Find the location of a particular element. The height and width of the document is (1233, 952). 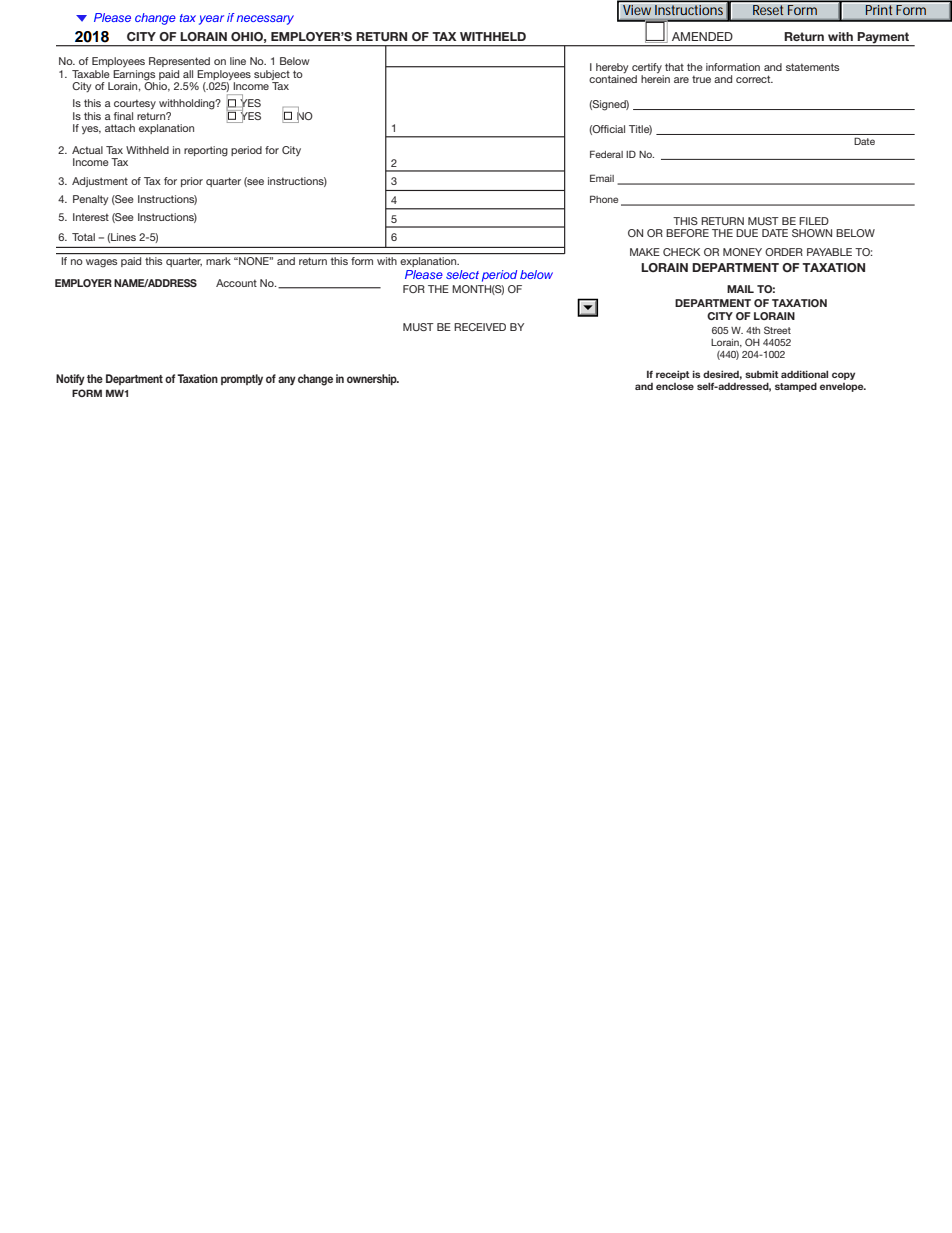

Phone is located at coordinates (604, 199).
